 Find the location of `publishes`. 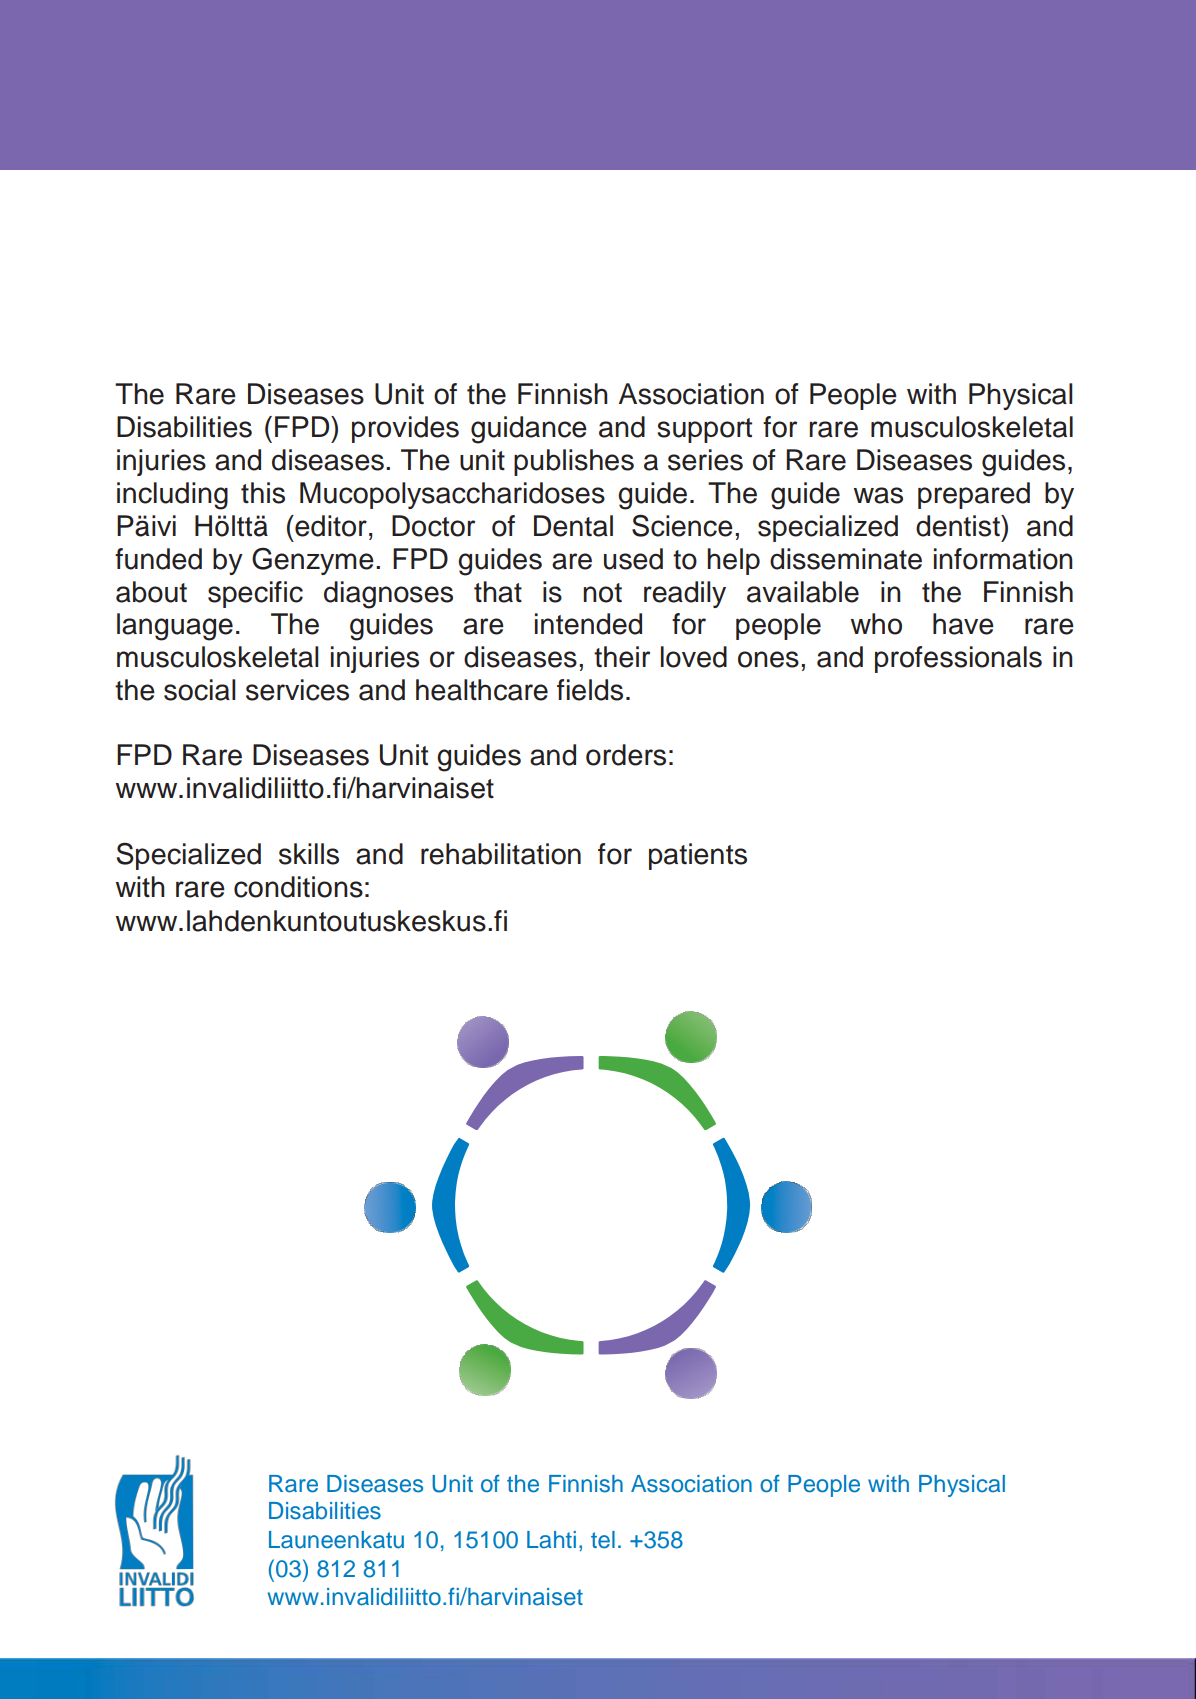

publishes is located at coordinates (574, 462).
